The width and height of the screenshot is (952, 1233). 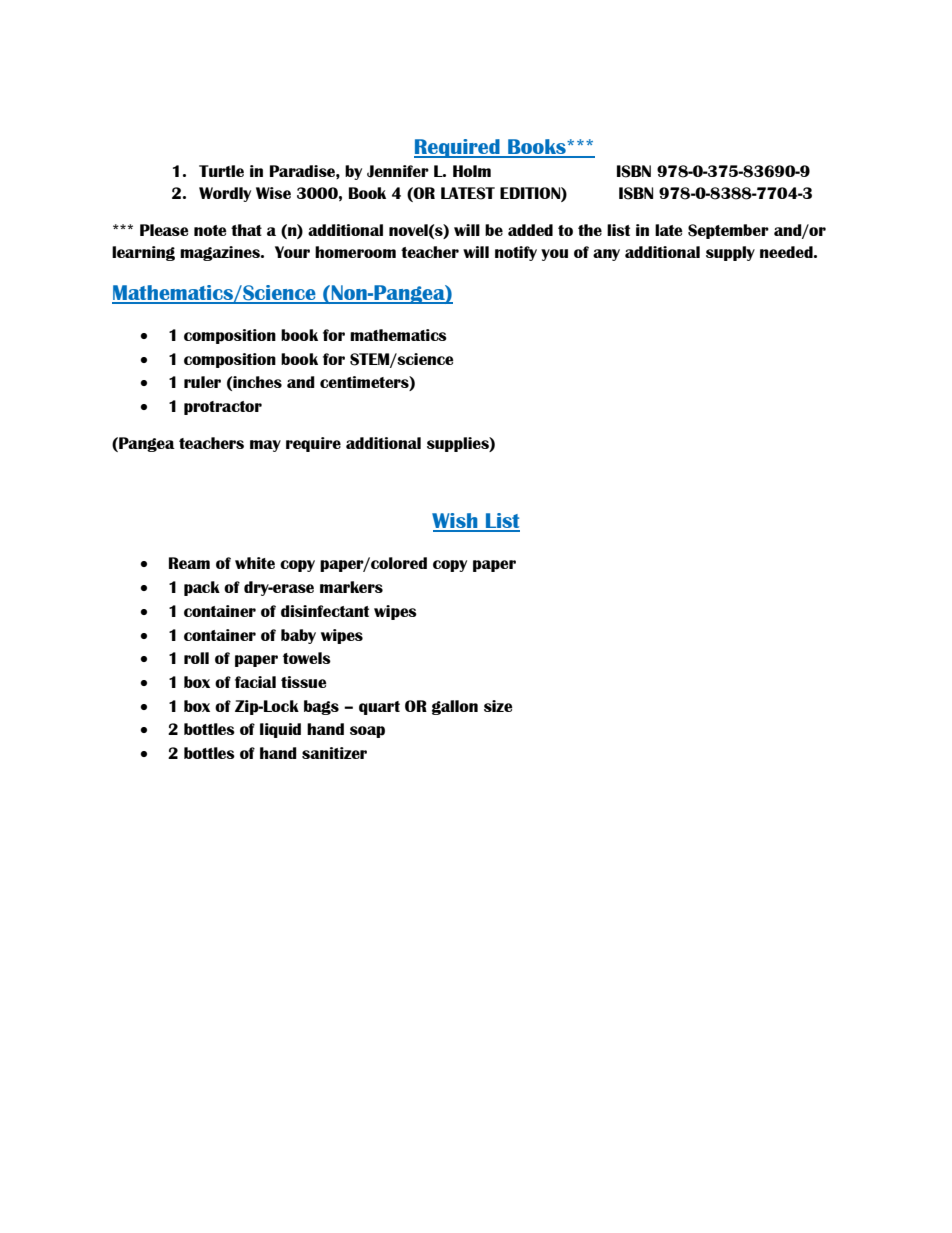 I want to click on Holm, so click(x=472, y=171).
